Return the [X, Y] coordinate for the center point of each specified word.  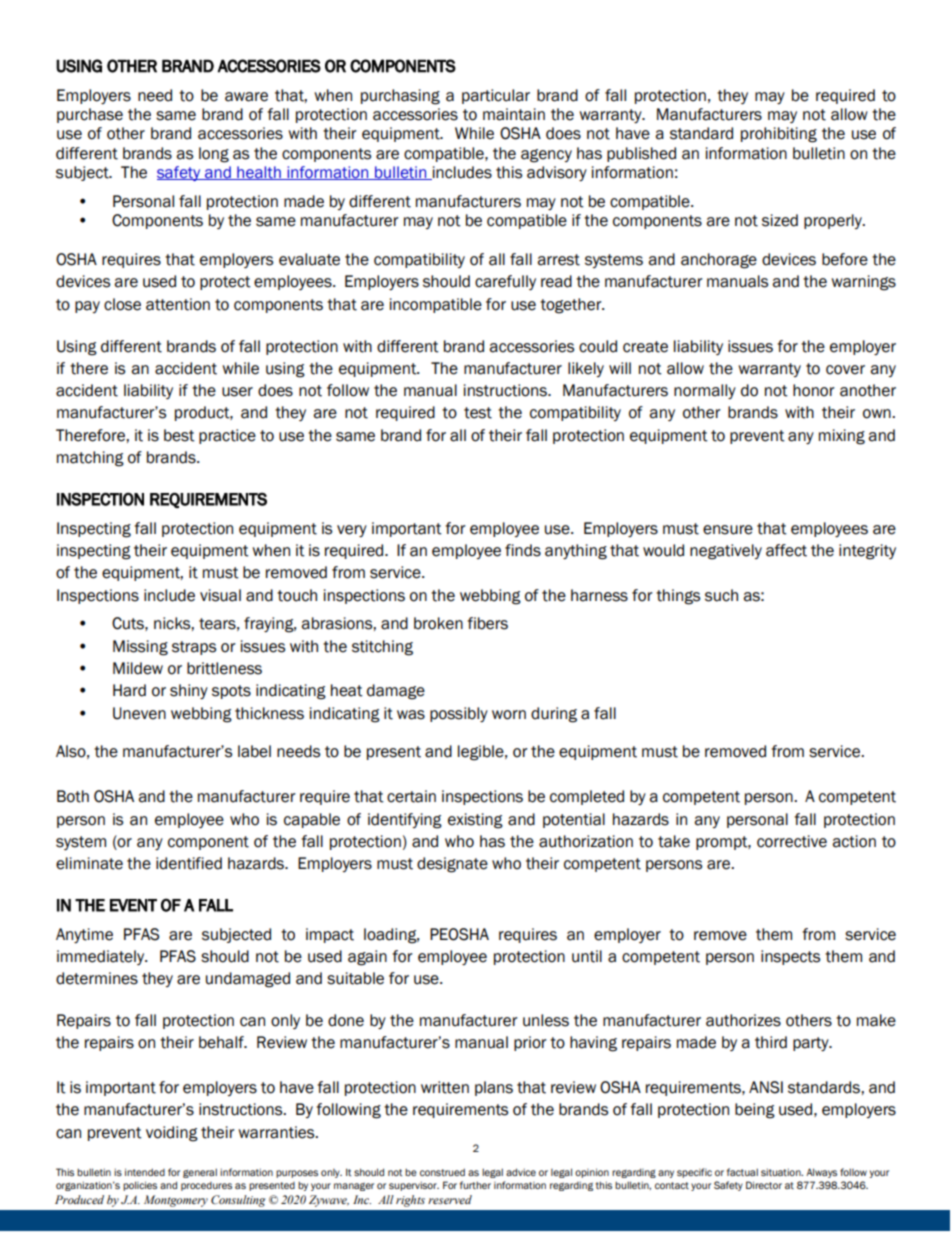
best [179, 435]
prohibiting [779, 135]
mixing [842, 437]
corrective [792, 841]
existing [475, 821]
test [478, 413]
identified [189, 863]
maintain [514, 114]
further [475, 1185]
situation [782, 1172]
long [214, 155]
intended [145, 1172]
